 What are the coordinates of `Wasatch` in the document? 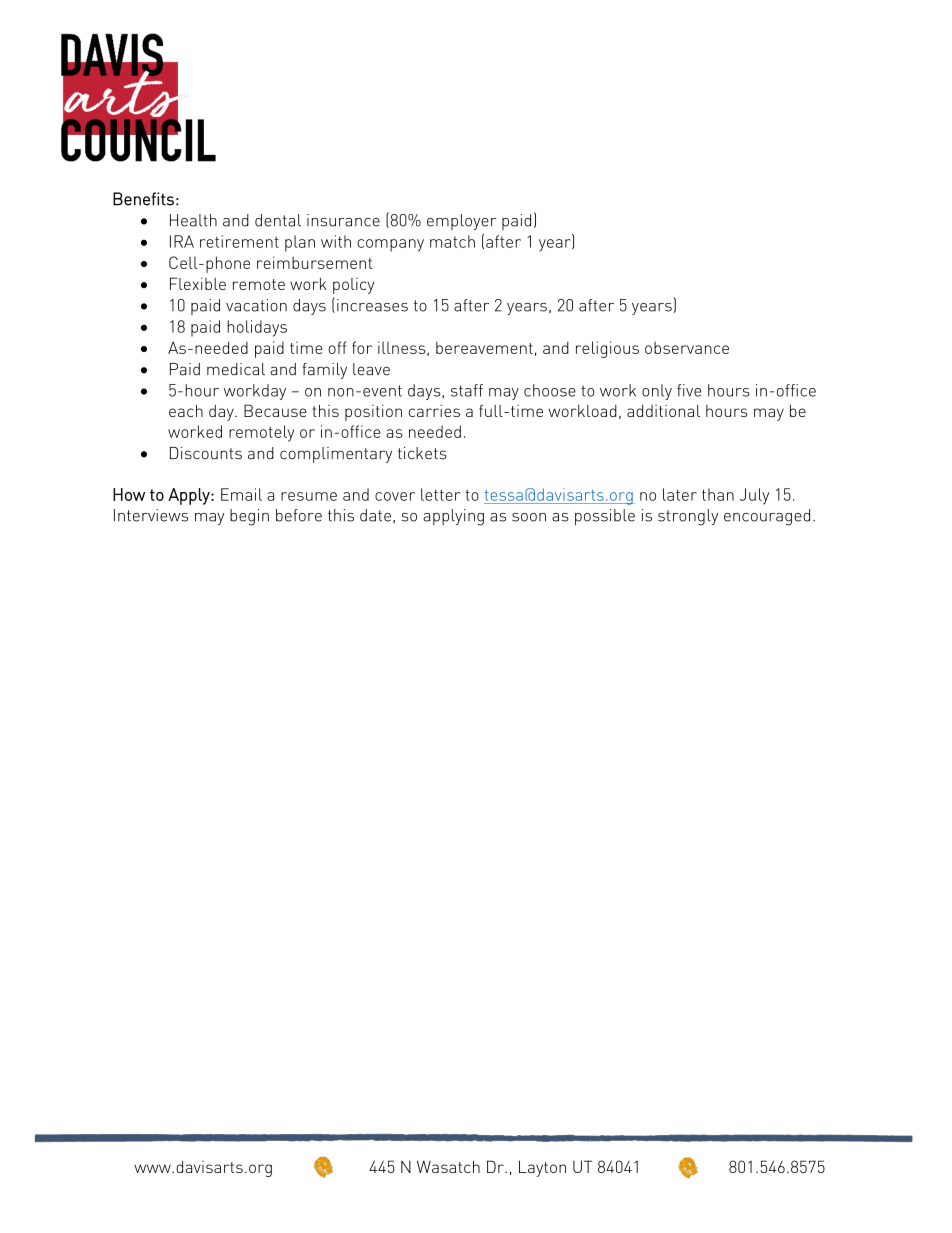 It's located at (448, 1166).
